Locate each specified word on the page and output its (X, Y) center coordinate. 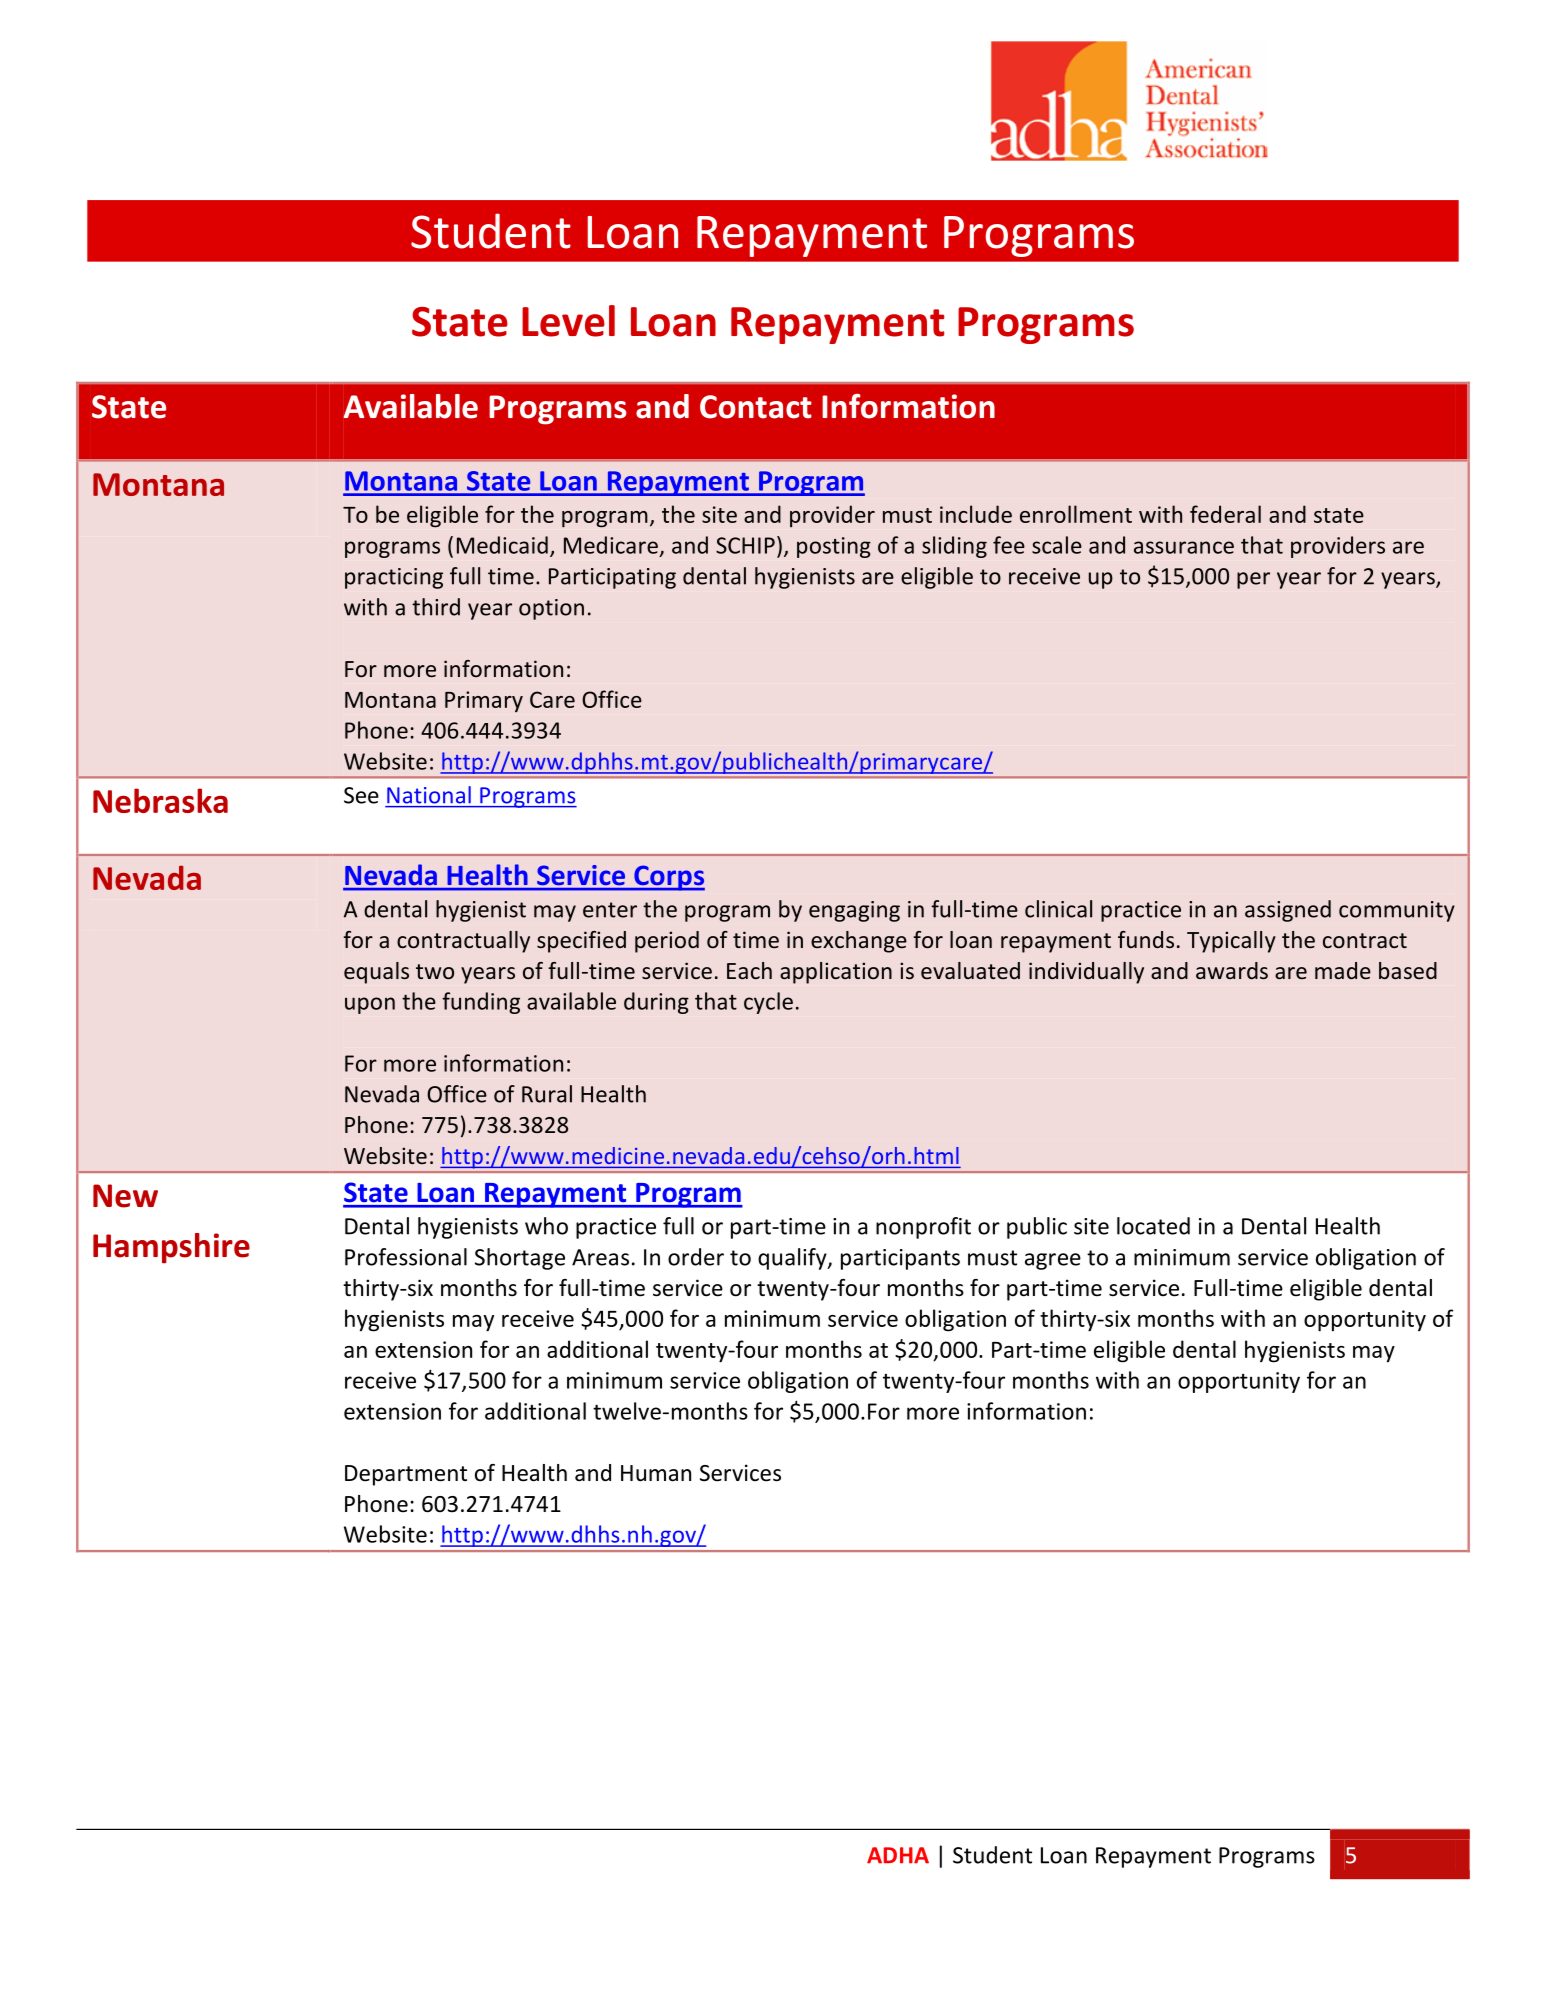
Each (749, 970)
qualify (793, 1259)
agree (1053, 1261)
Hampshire (171, 1248)
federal (1225, 514)
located (1153, 1226)
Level (568, 321)
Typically (1231, 942)
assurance (1184, 547)
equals (376, 973)
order (696, 1257)
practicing (394, 578)
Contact (756, 407)
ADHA (898, 1855)
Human (656, 1473)
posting (834, 547)
